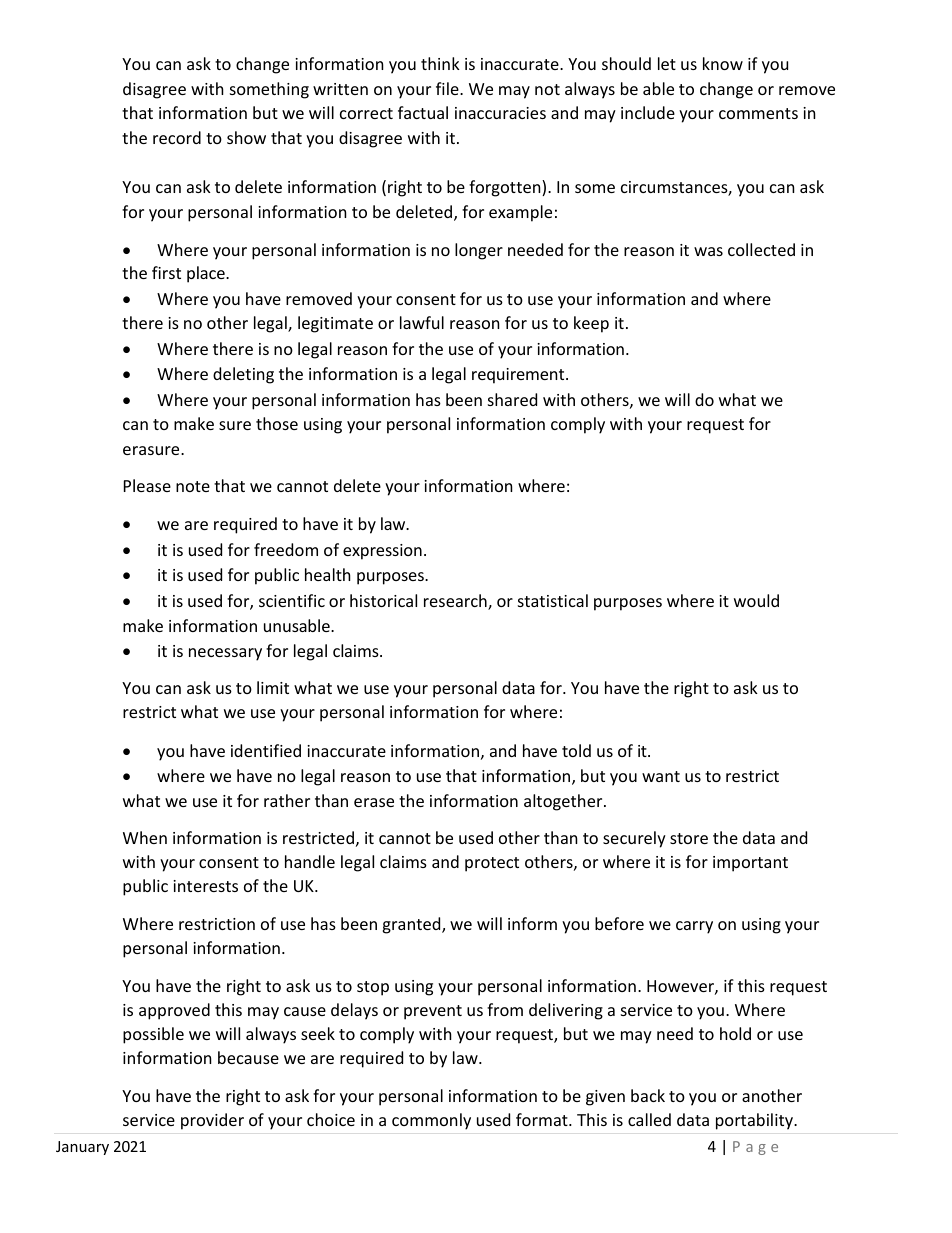 This screenshot has height=1233, width=952. I want to click on called, so click(649, 1119).
